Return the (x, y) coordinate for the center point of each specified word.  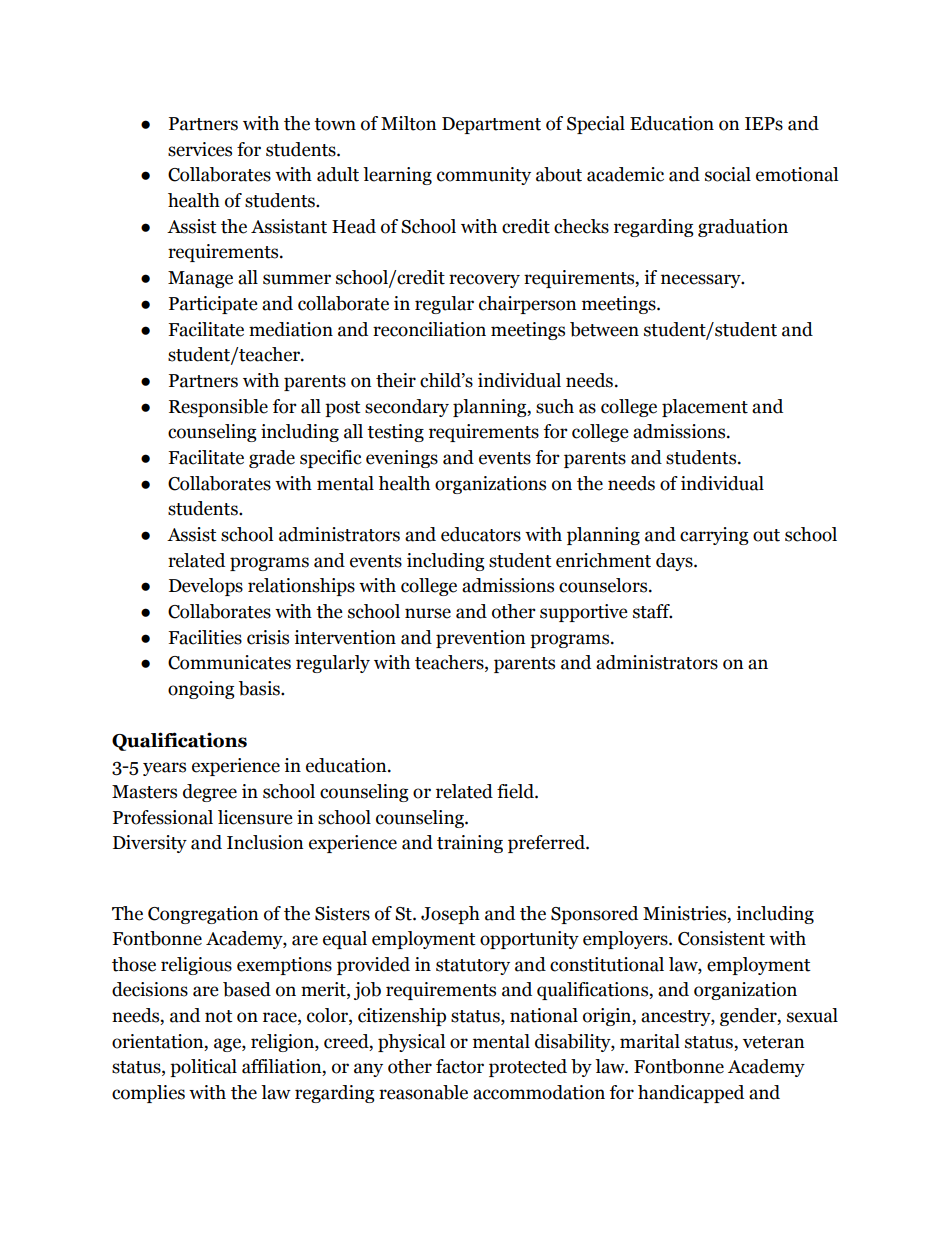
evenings (402, 459)
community (484, 176)
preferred (547, 844)
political (203, 1068)
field (516, 791)
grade (272, 459)
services (200, 149)
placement (705, 408)
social (728, 174)
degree (210, 793)
